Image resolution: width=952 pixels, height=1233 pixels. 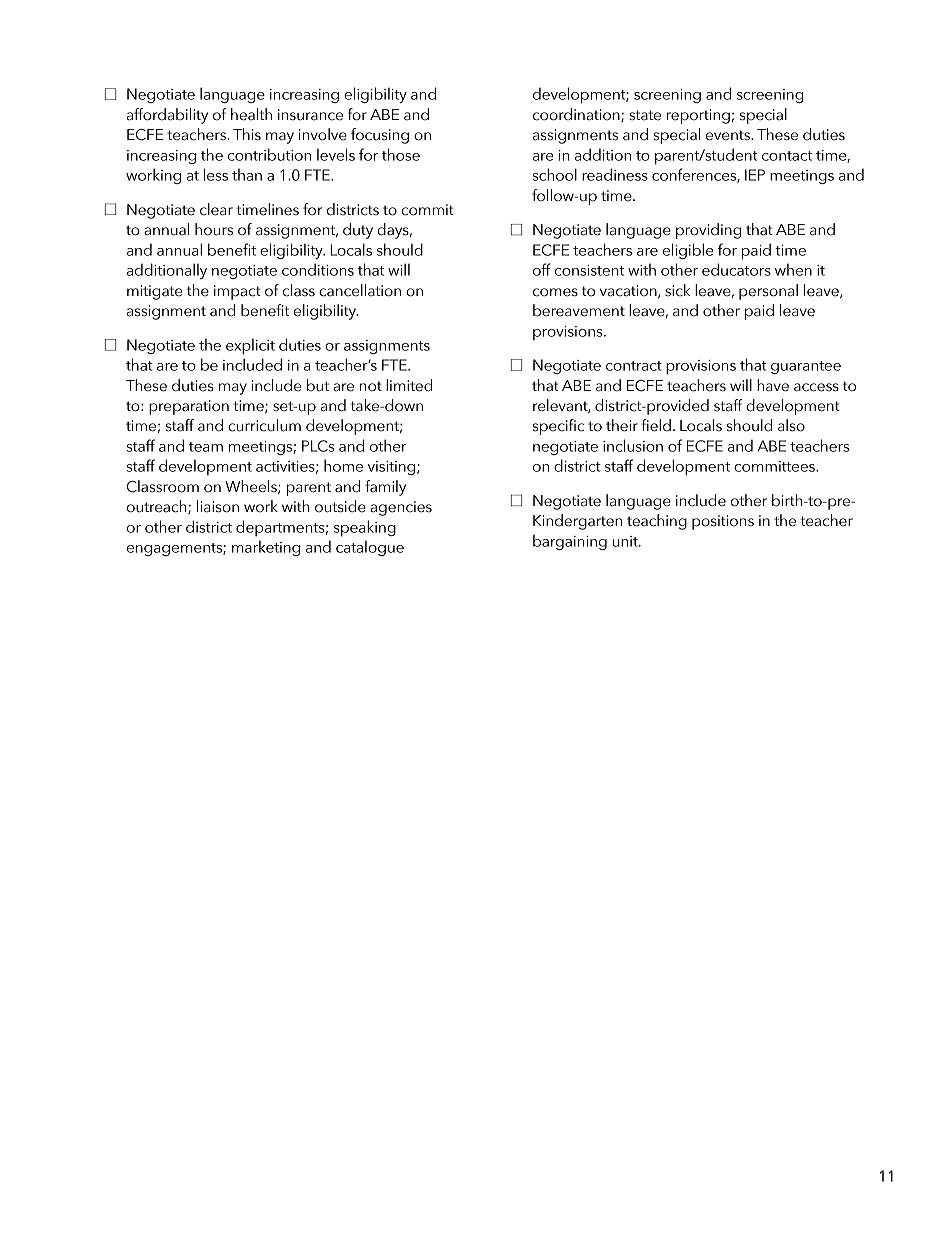 I want to click on coordination, so click(x=577, y=115).
